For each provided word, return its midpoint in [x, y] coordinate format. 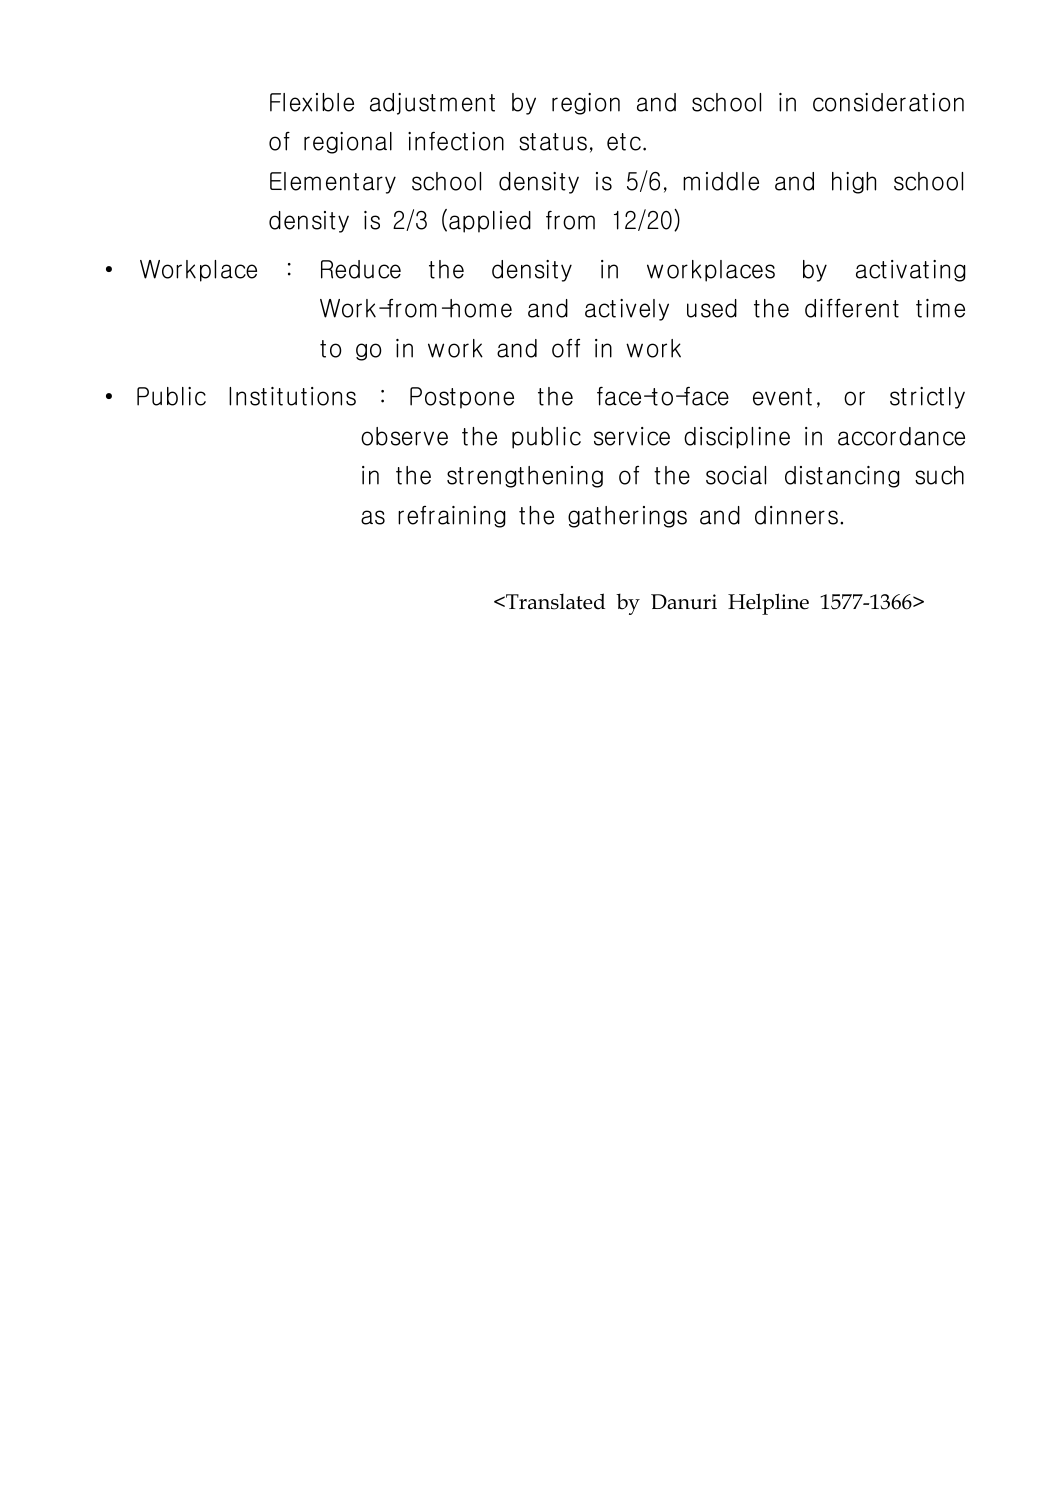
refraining [452, 517]
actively [627, 310]
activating [911, 271]
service [632, 436]
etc [625, 142]
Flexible [312, 102]
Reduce [361, 269]
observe [404, 436]
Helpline [768, 604]
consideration [888, 102]
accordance [901, 436]
